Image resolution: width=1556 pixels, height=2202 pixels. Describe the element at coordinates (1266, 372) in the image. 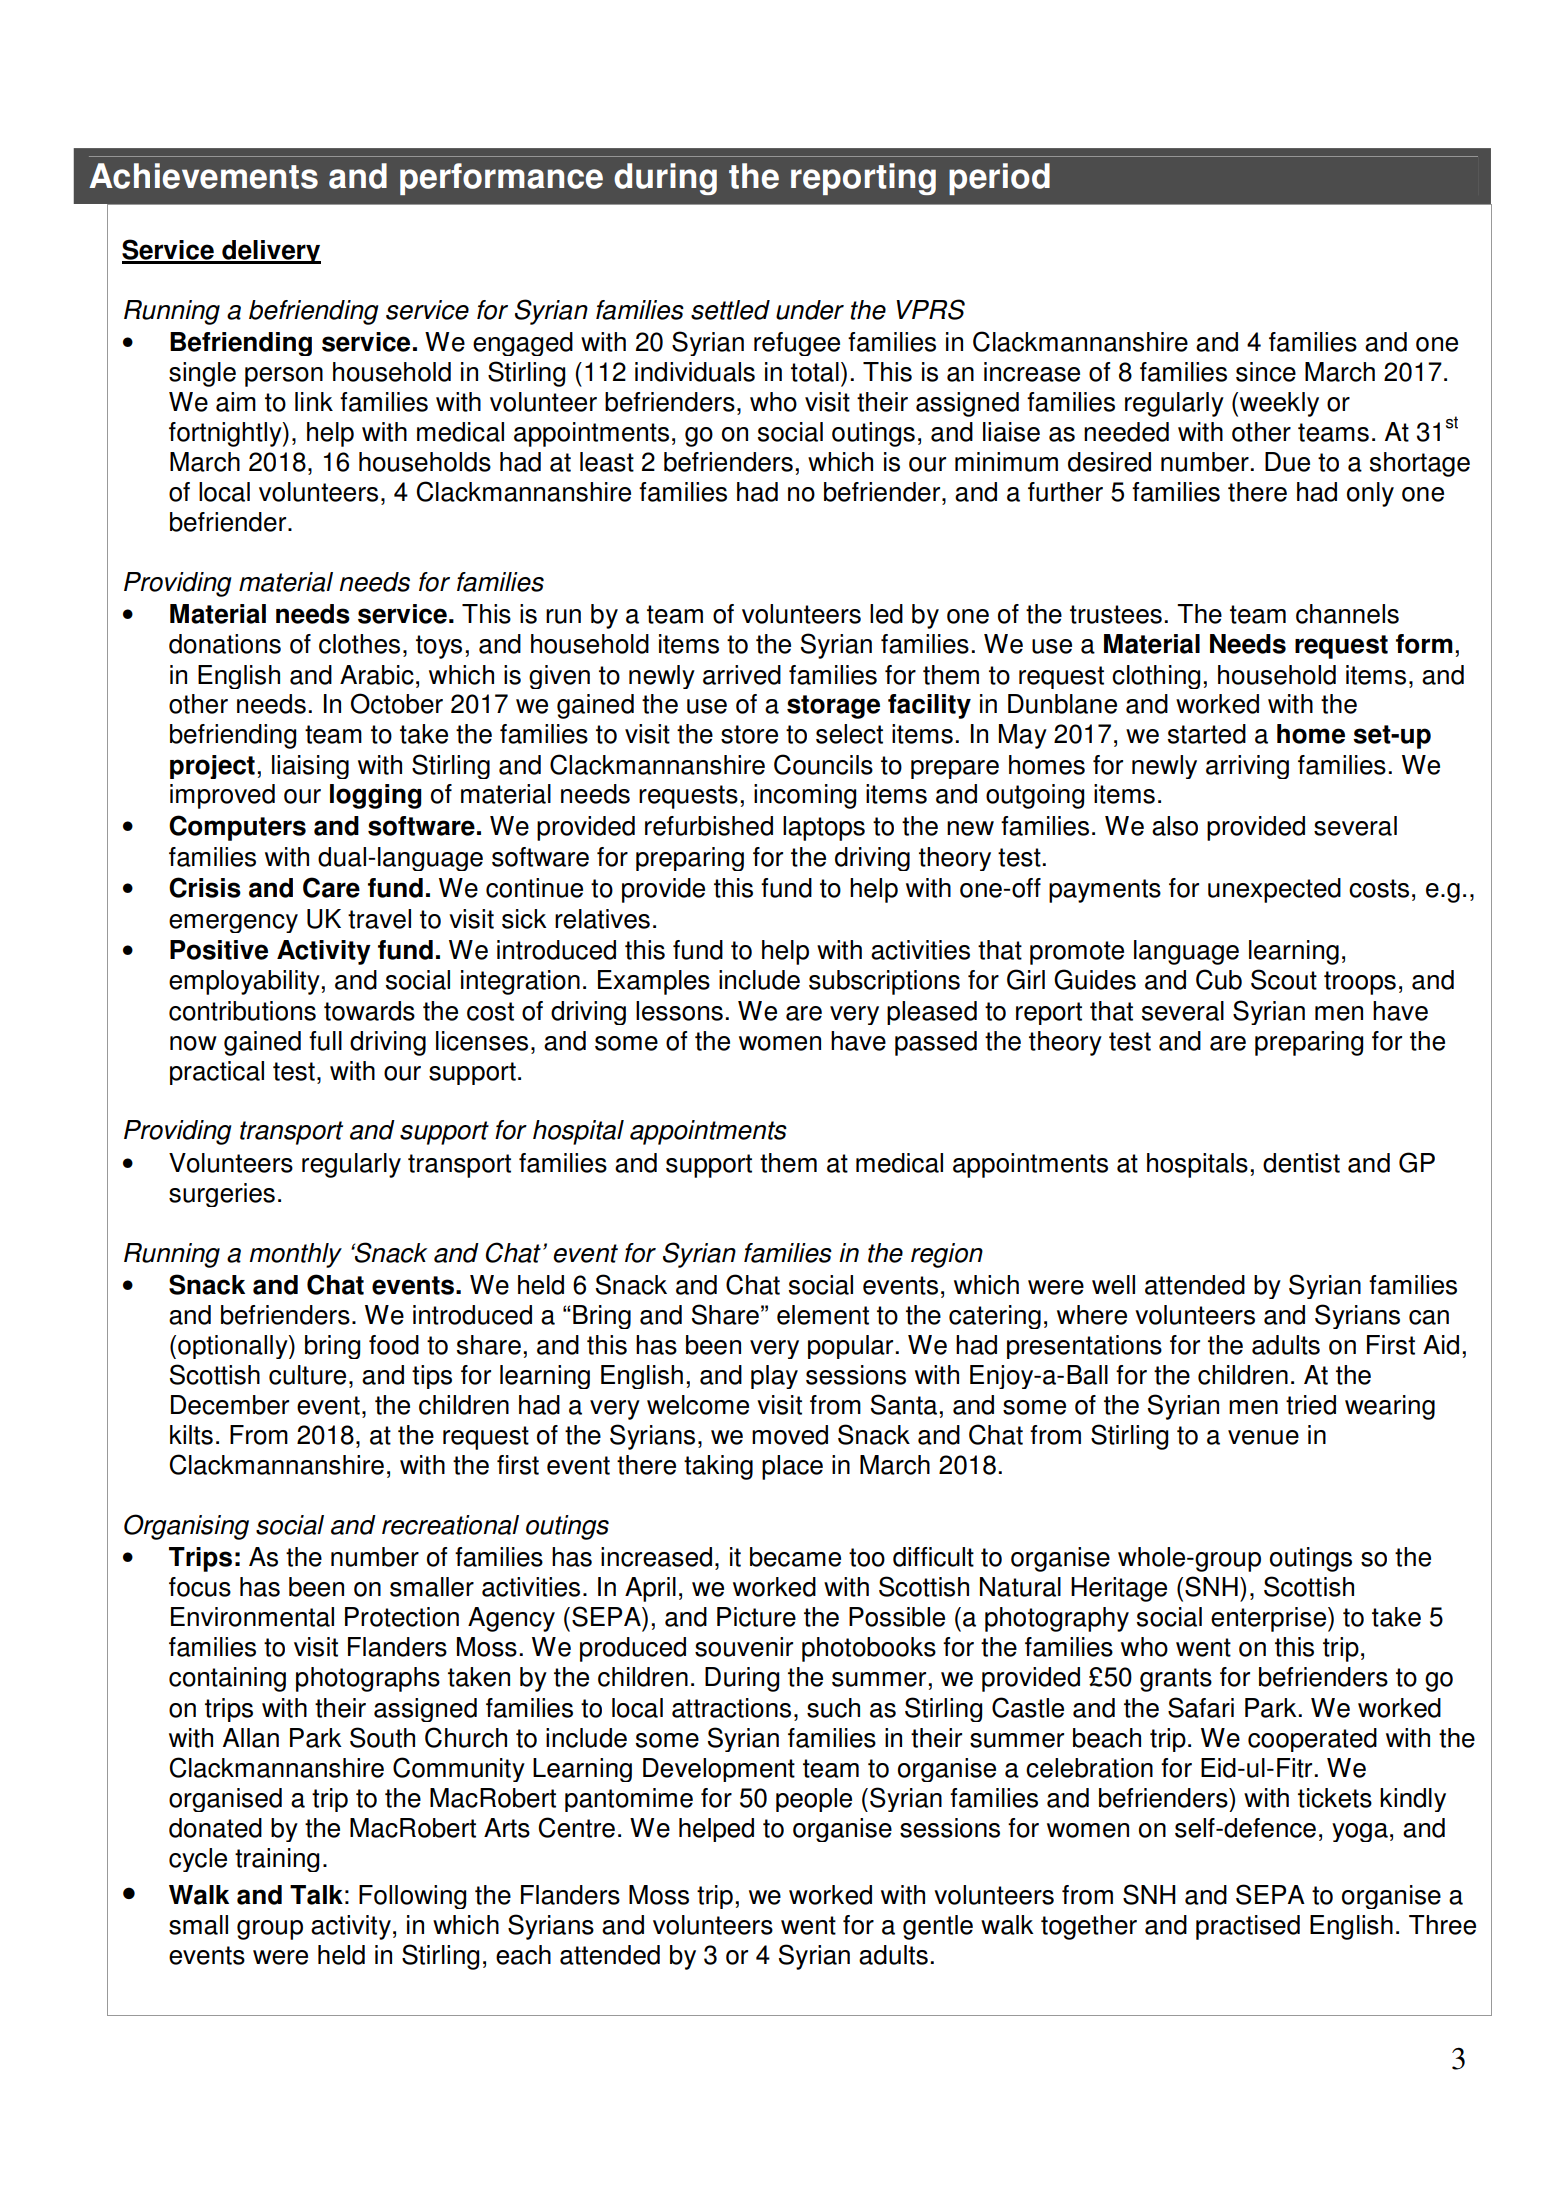

I see `since` at that location.
